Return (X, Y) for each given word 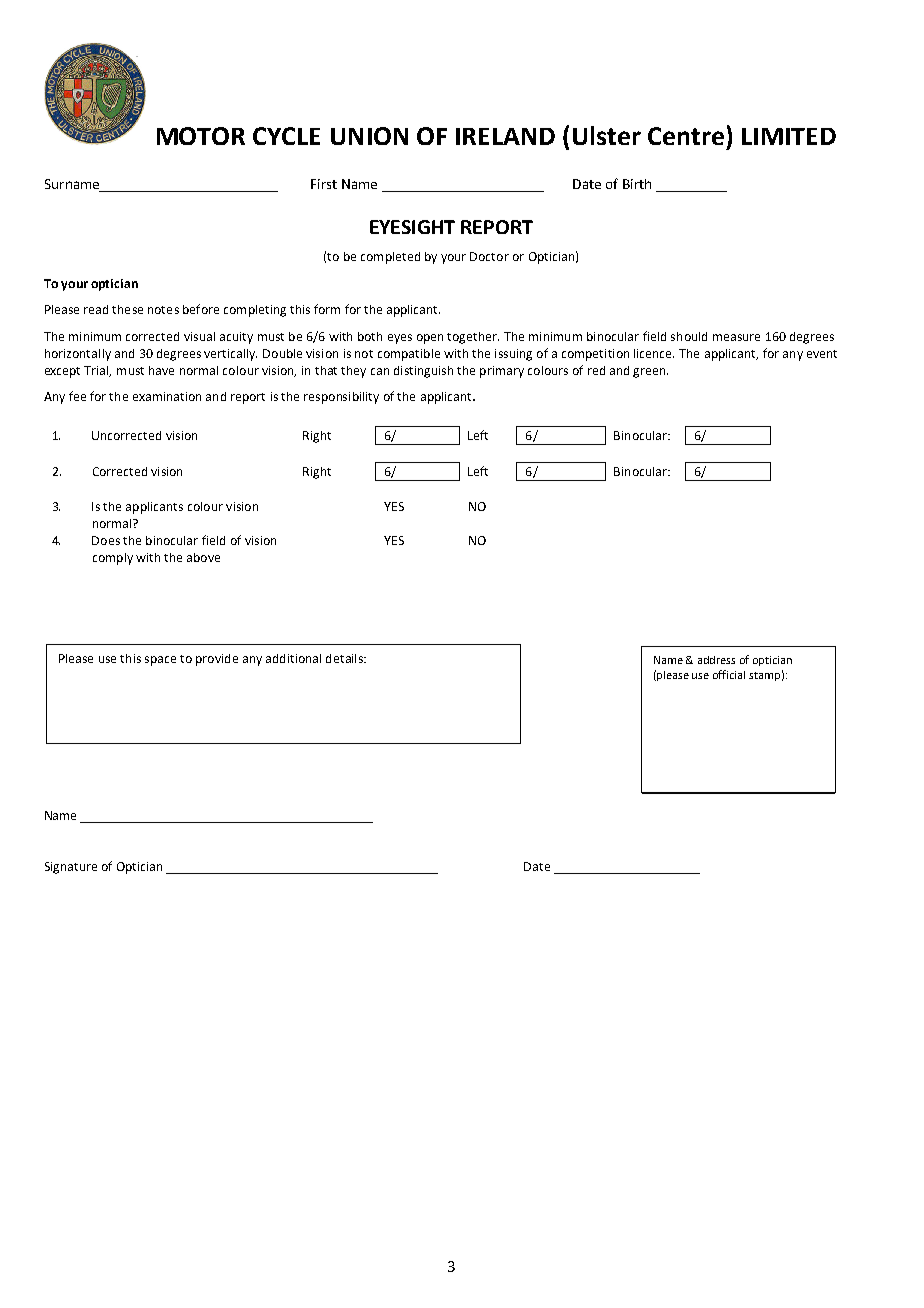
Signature (71, 868)
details (345, 658)
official (729, 674)
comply (113, 559)
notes (163, 310)
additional (293, 658)
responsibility (341, 398)
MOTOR (201, 136)
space (160, 661)
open (430, 339)
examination (167, 396)
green (650, 373)
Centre (686, 136)
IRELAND (505, 136)
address (716, 660)
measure (736, 337)
